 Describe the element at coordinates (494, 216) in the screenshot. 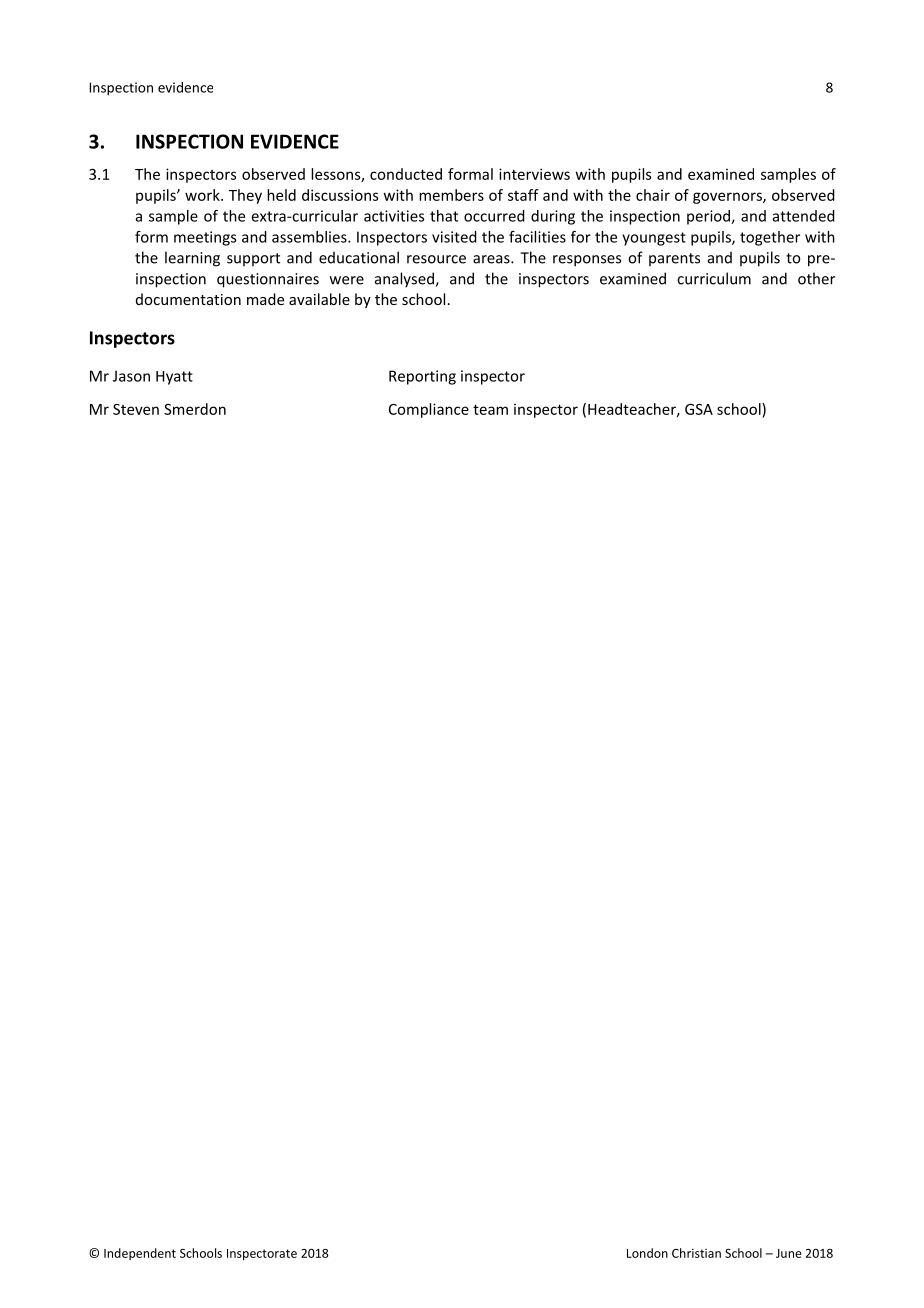

I see `occurred` at that location.
